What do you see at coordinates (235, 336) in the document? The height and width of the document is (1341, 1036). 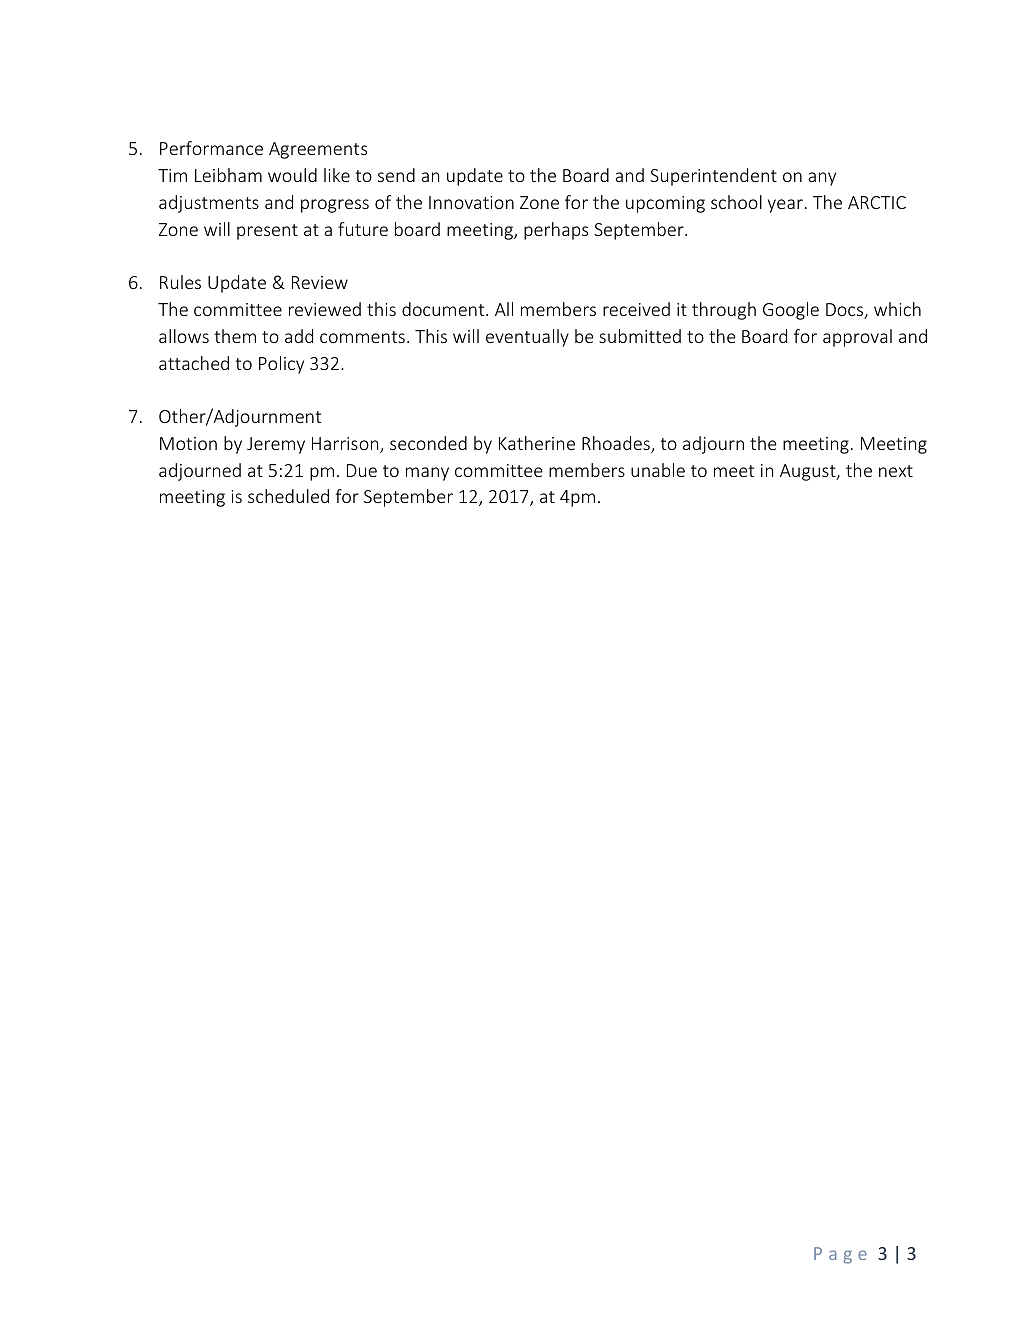 I see `them` at bounding box center [235, 336].
